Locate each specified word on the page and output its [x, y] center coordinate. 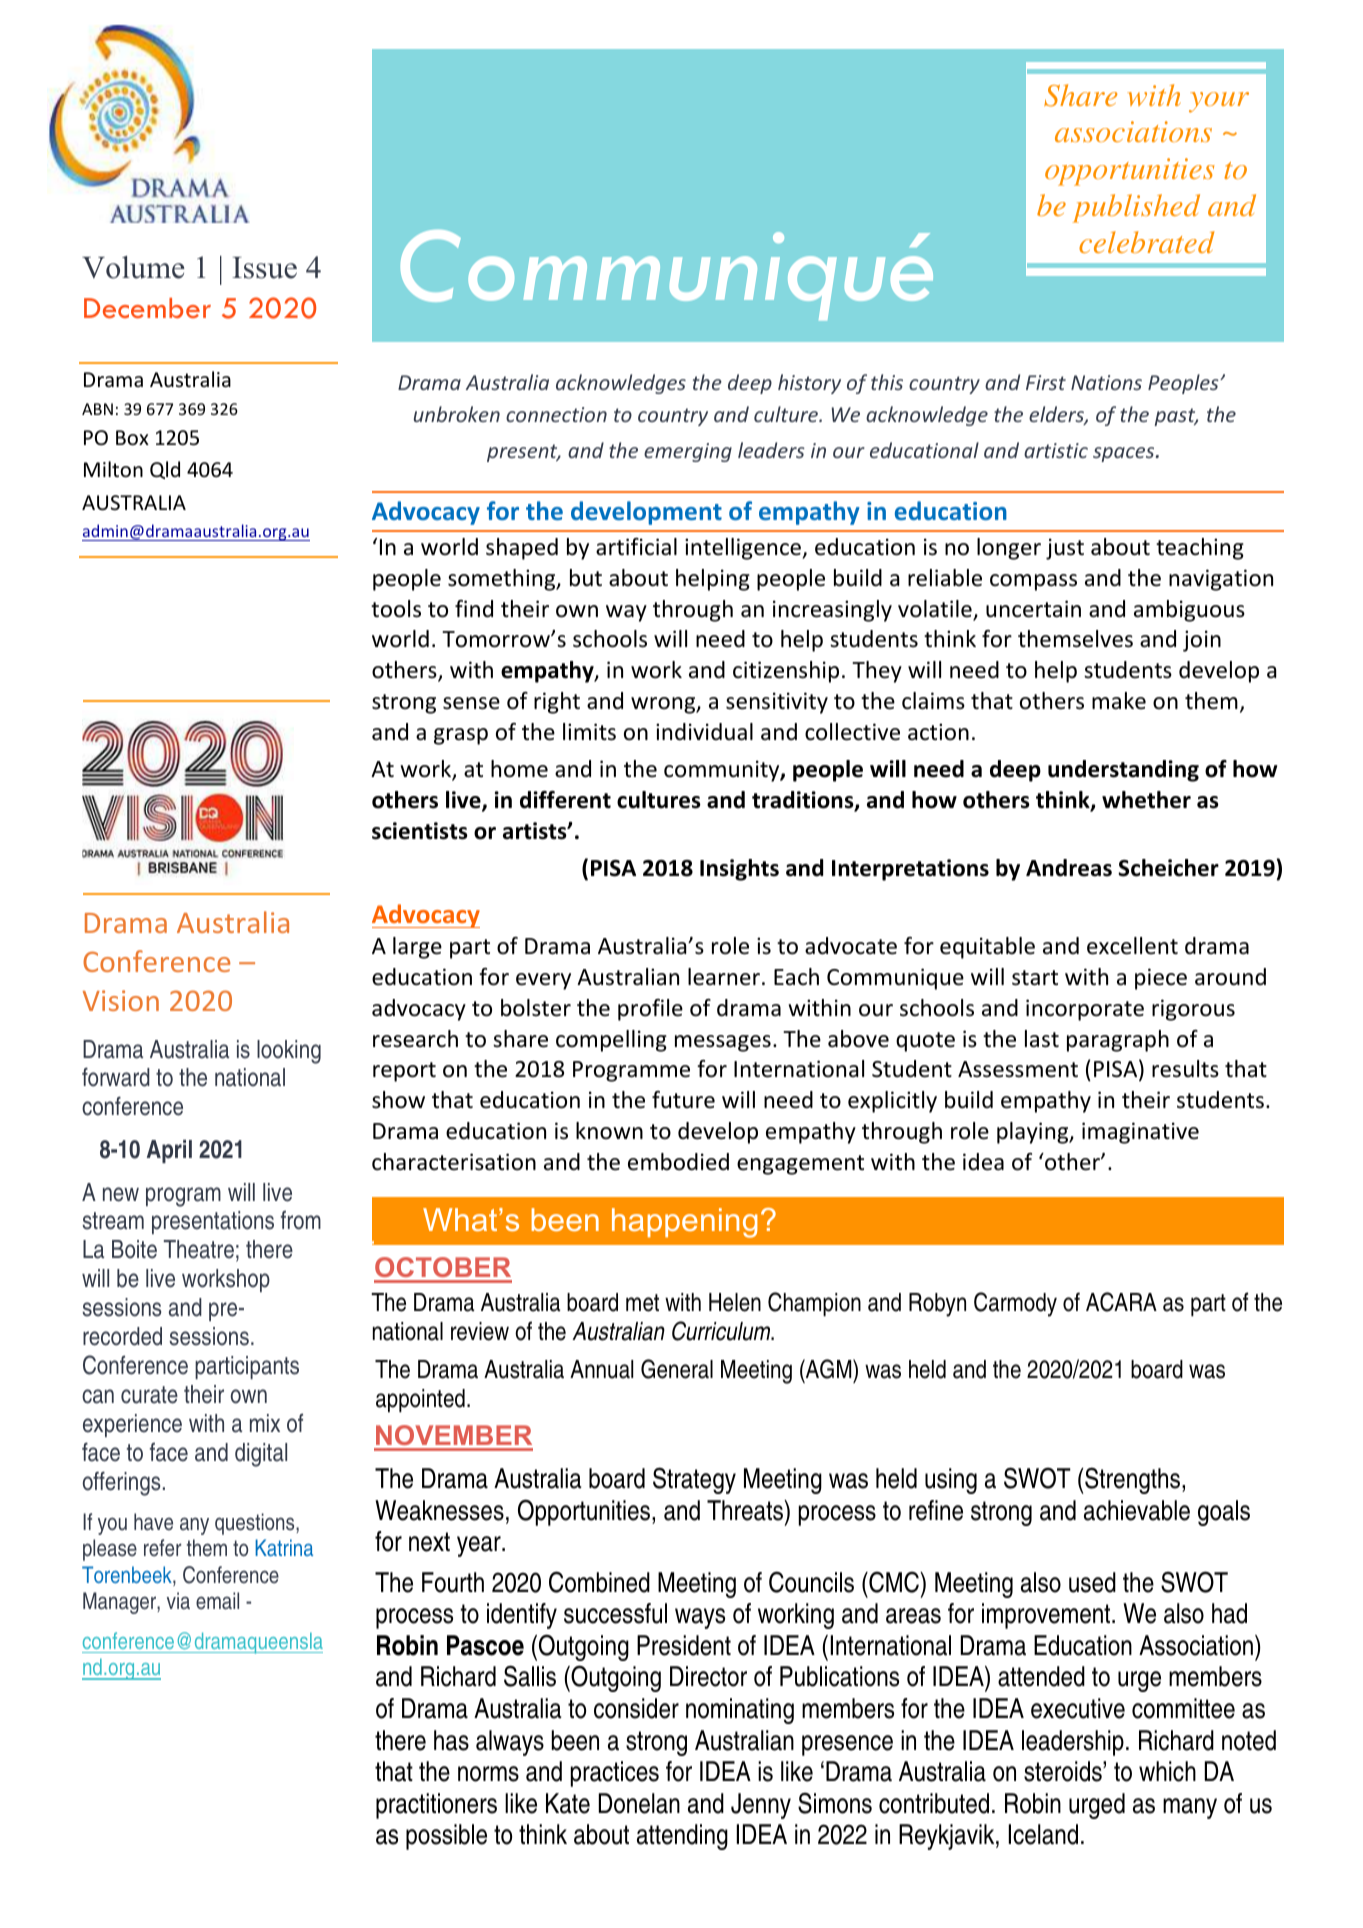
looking [289, 1052]
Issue [264, 268]
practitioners [436, 1806]
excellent [1132, 946]
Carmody [1015, 1304]
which [1167, 1771]
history [809, 384]
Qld [165, 470]
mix [265, 1423]
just [1065, 549]
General [677, 1369]
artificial [636, 547]
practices [615, 1774]
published [1136, 208]
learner [725, 977]
